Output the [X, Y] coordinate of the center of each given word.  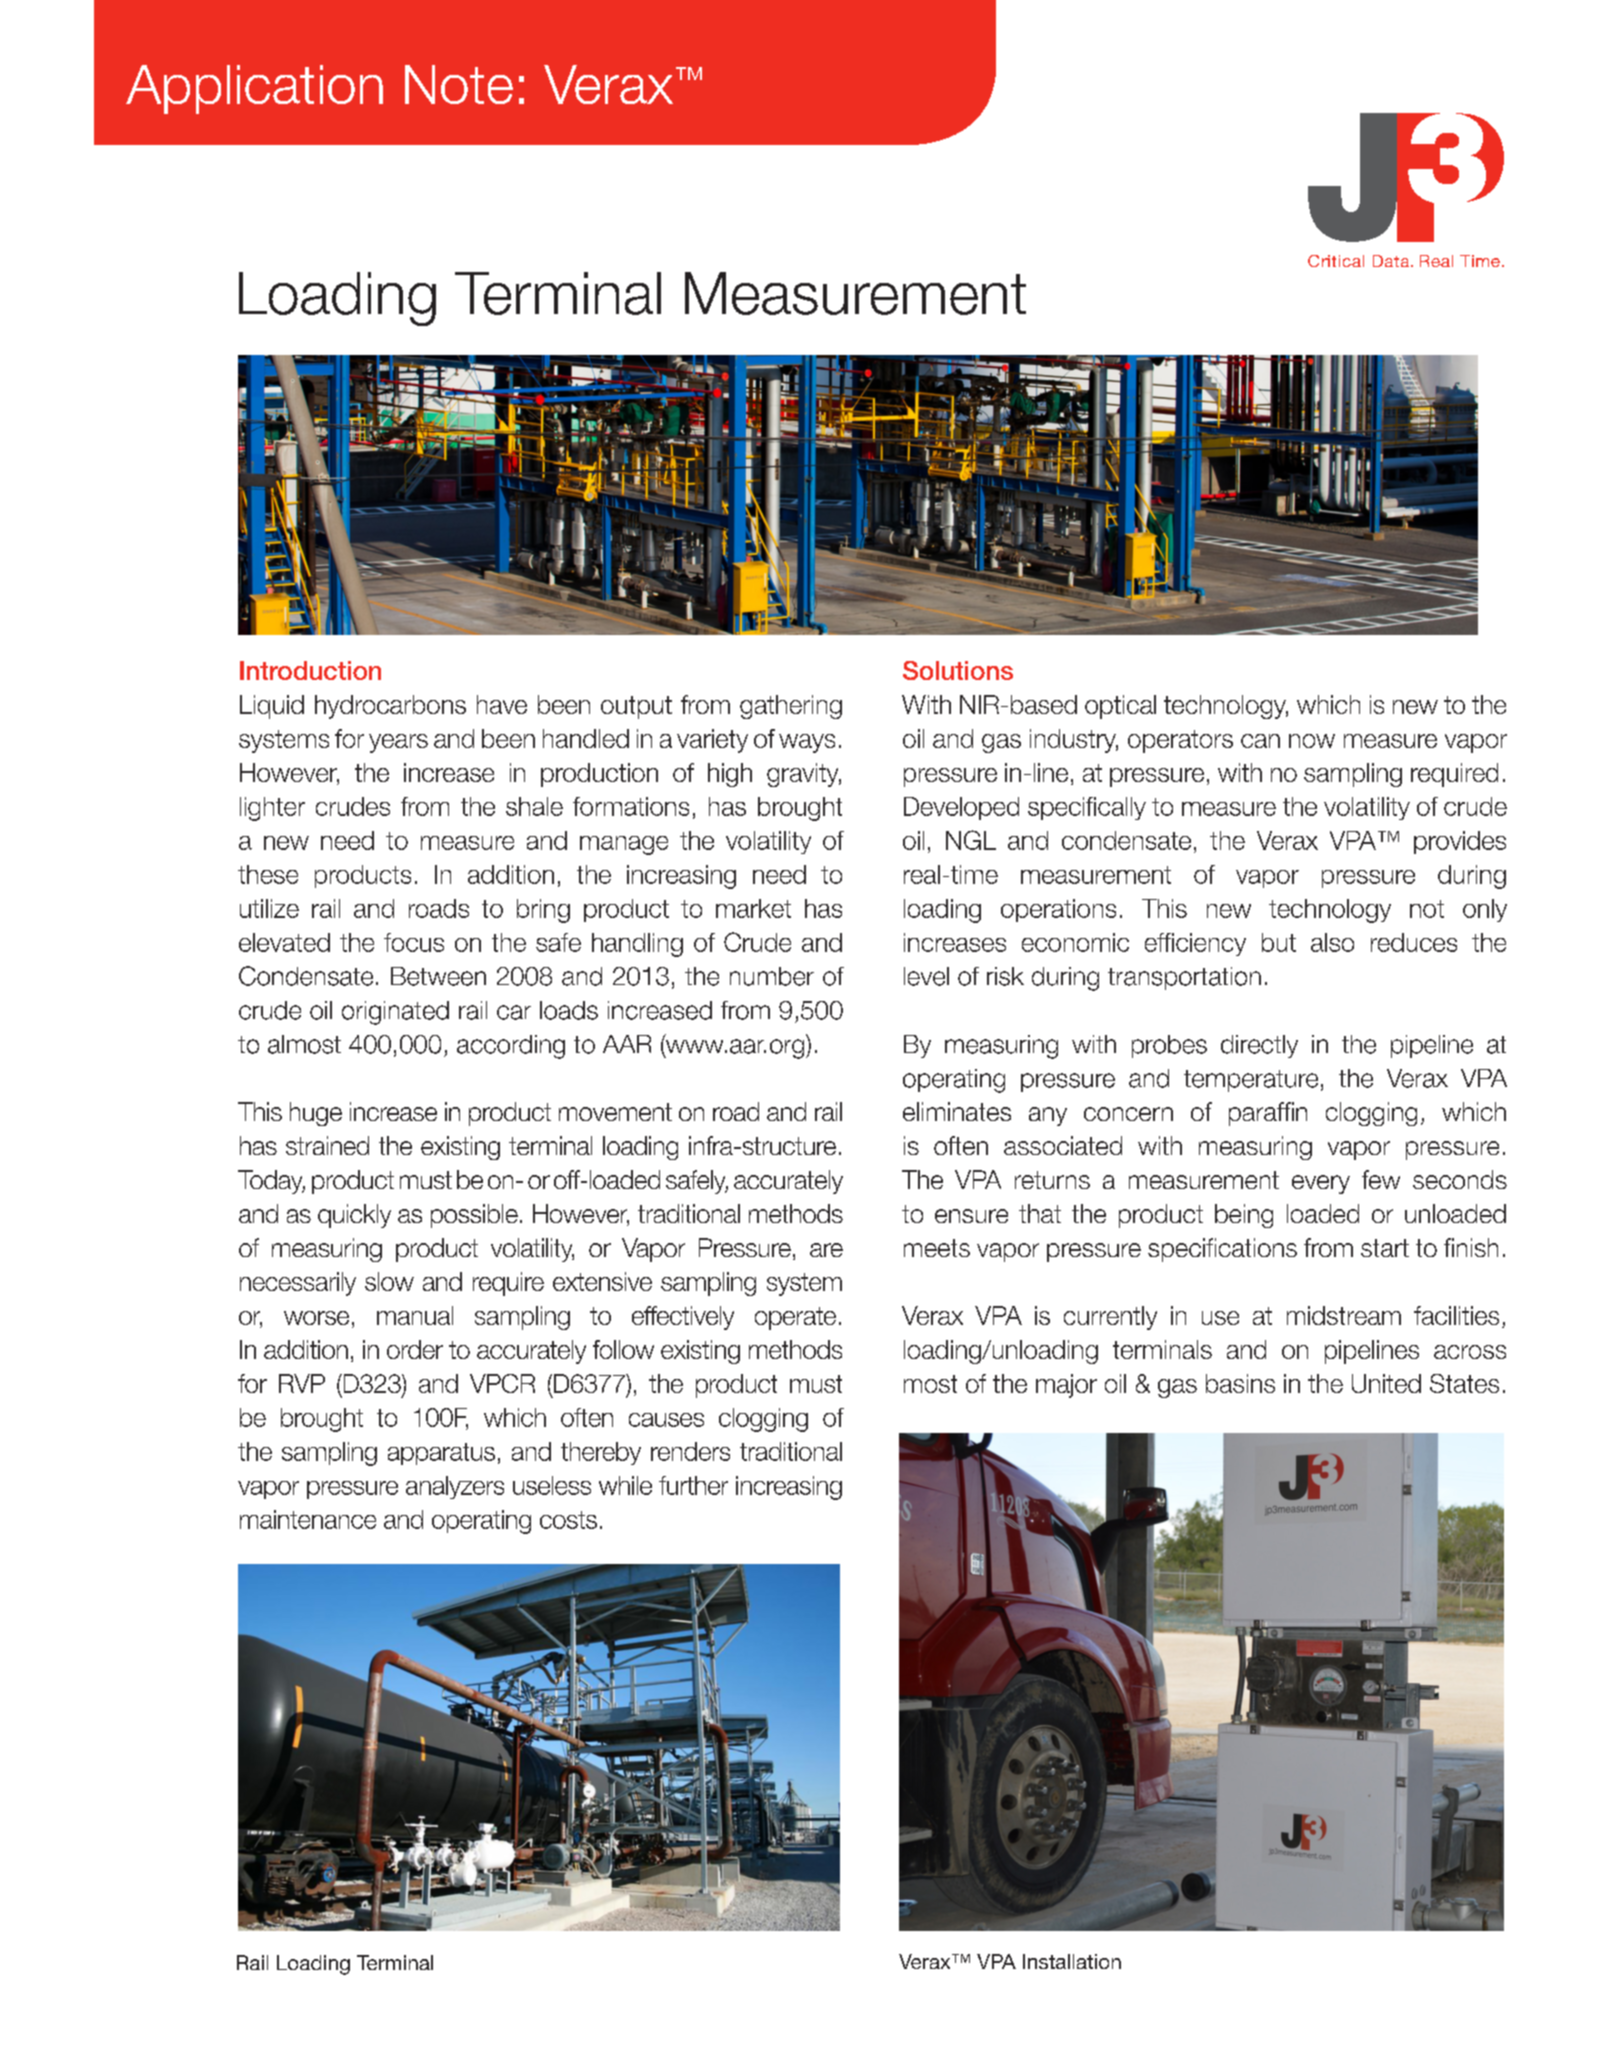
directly [1259, 1046]
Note [459, 84]
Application [254, 89]
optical [1120, 707]
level [926, 976]
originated [395, 1013]
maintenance [308, 1519]
